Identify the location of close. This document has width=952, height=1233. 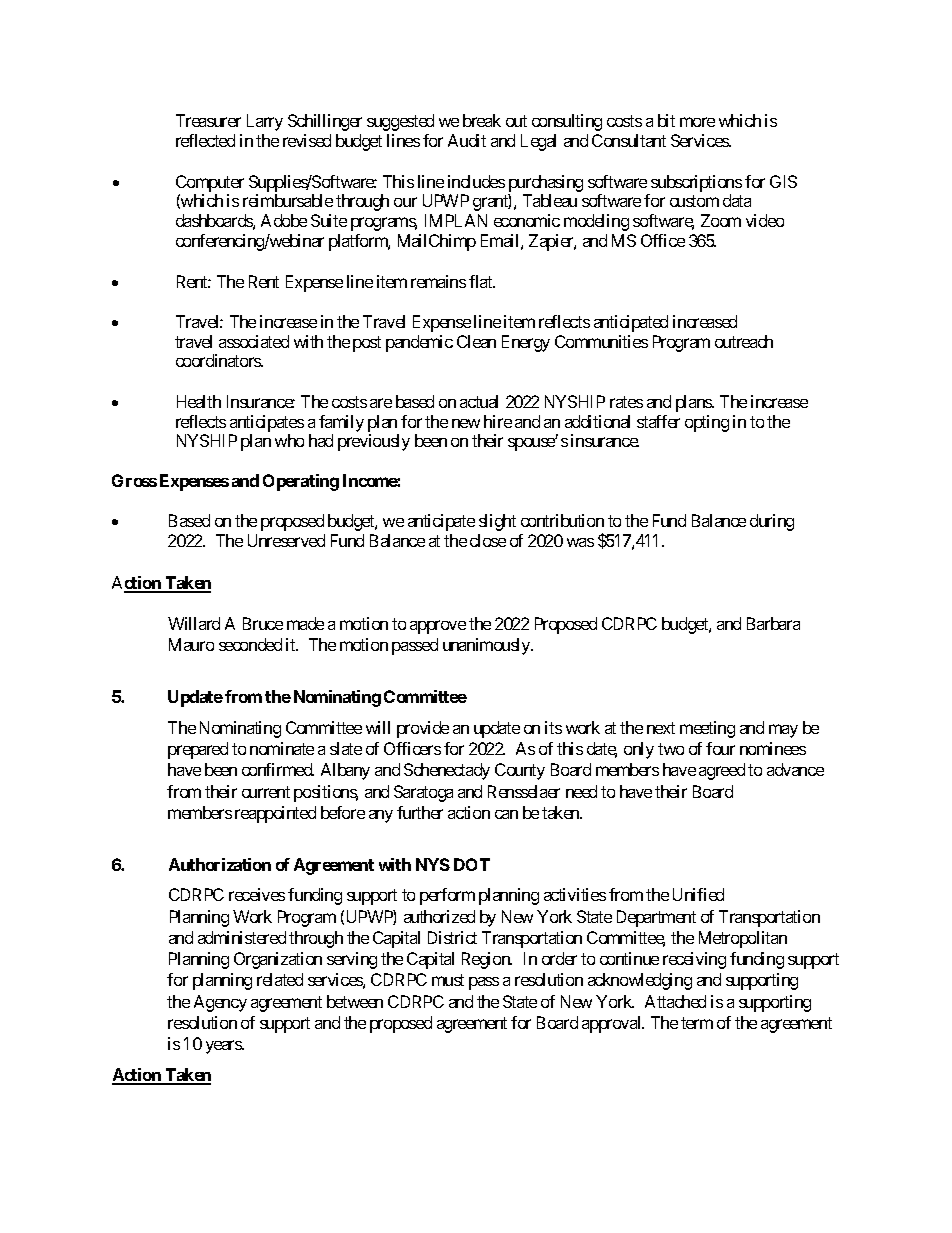
(488, 540).
